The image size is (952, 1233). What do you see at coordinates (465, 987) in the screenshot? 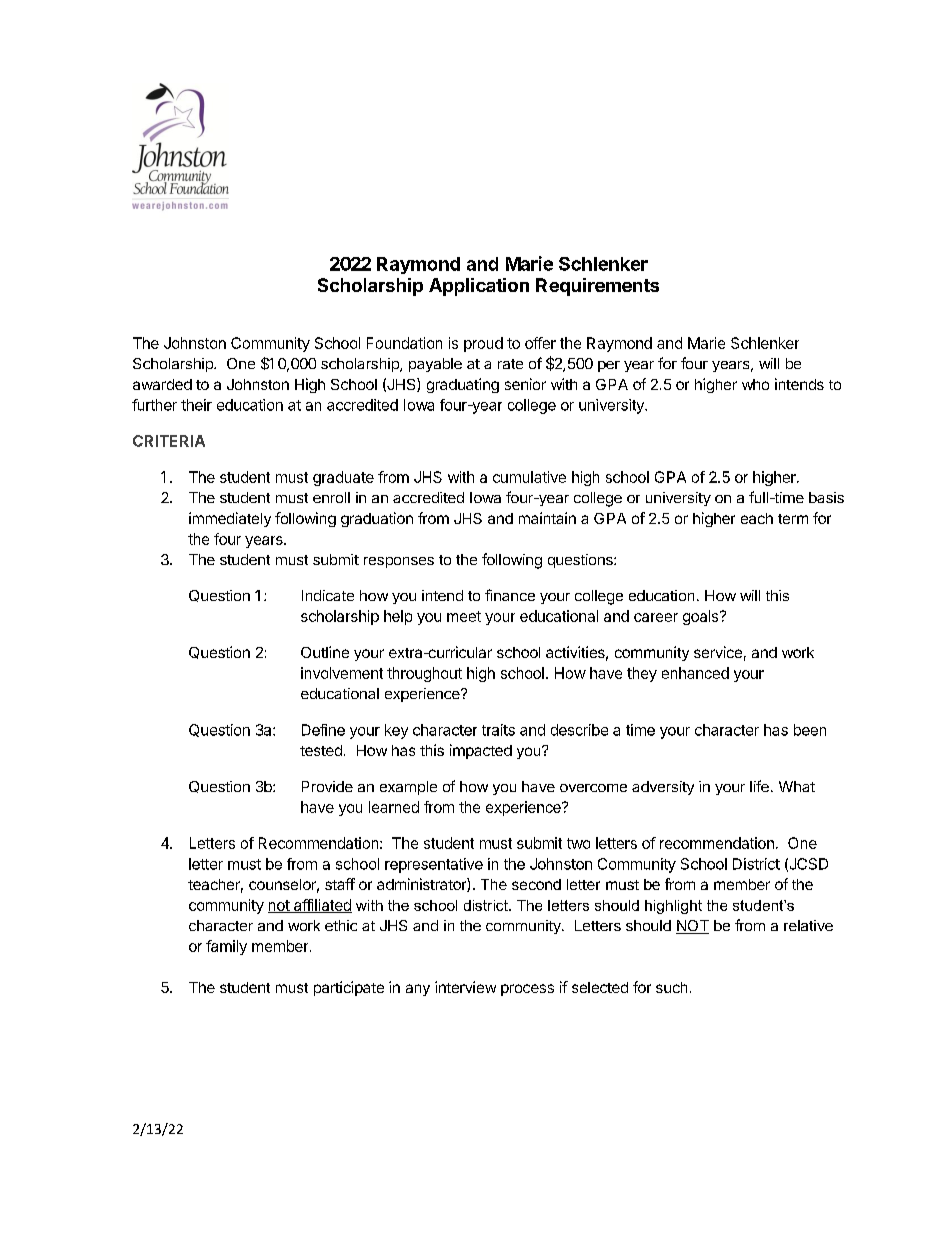
I see `interview` at bounding box center [465, 987].
